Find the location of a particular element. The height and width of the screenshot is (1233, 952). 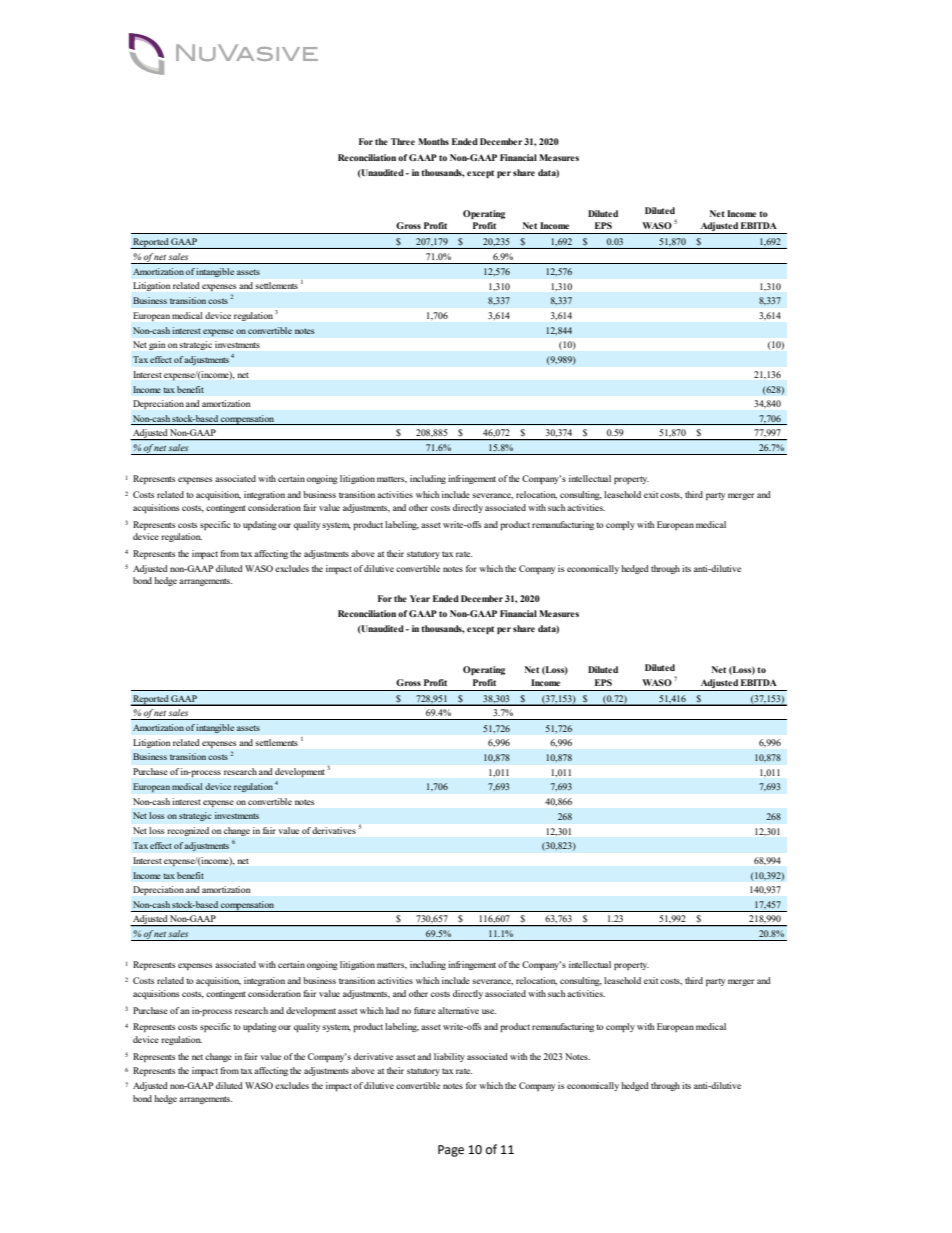

recognized is located at coordinates (188, 831).
